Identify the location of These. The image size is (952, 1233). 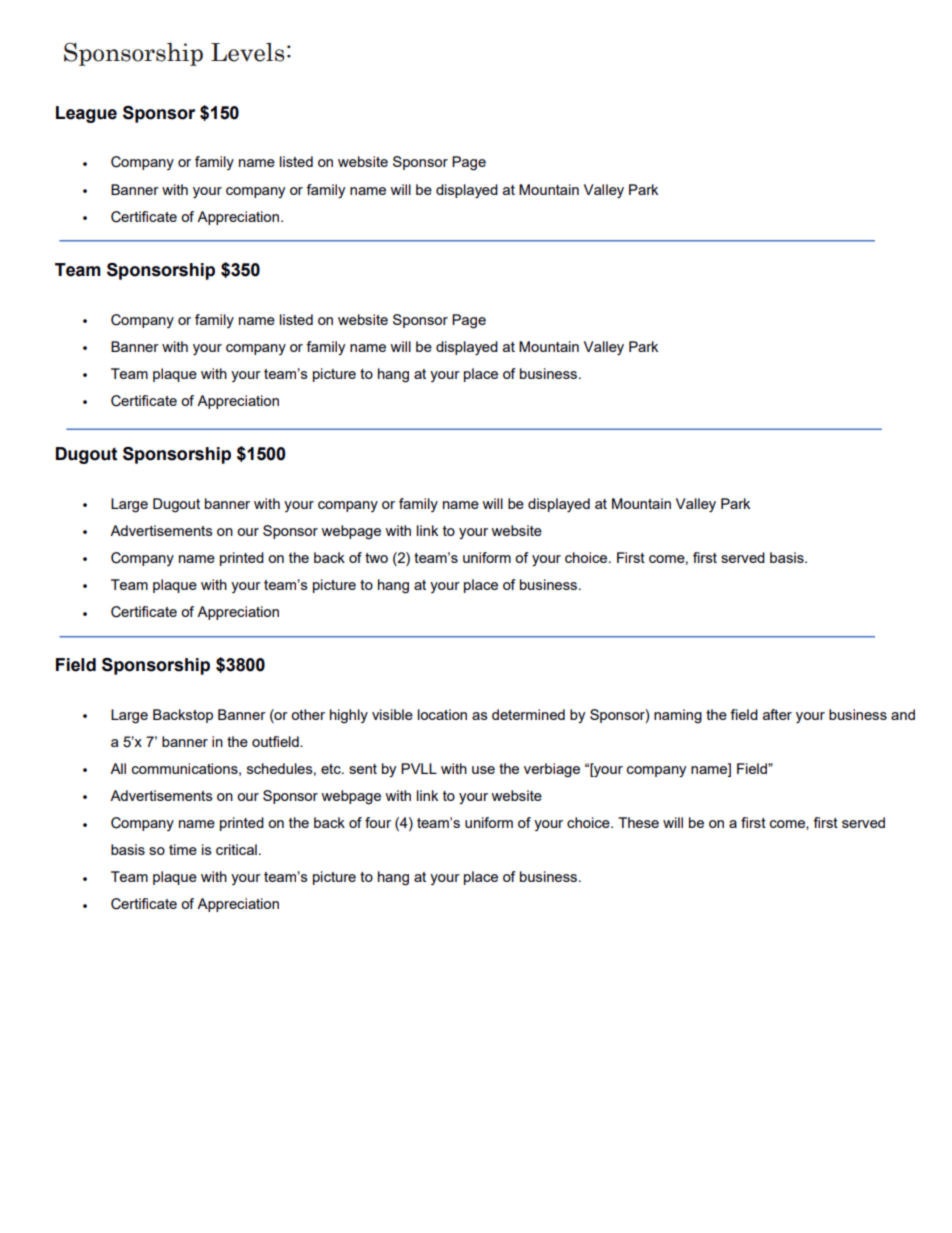
(638, 822).
